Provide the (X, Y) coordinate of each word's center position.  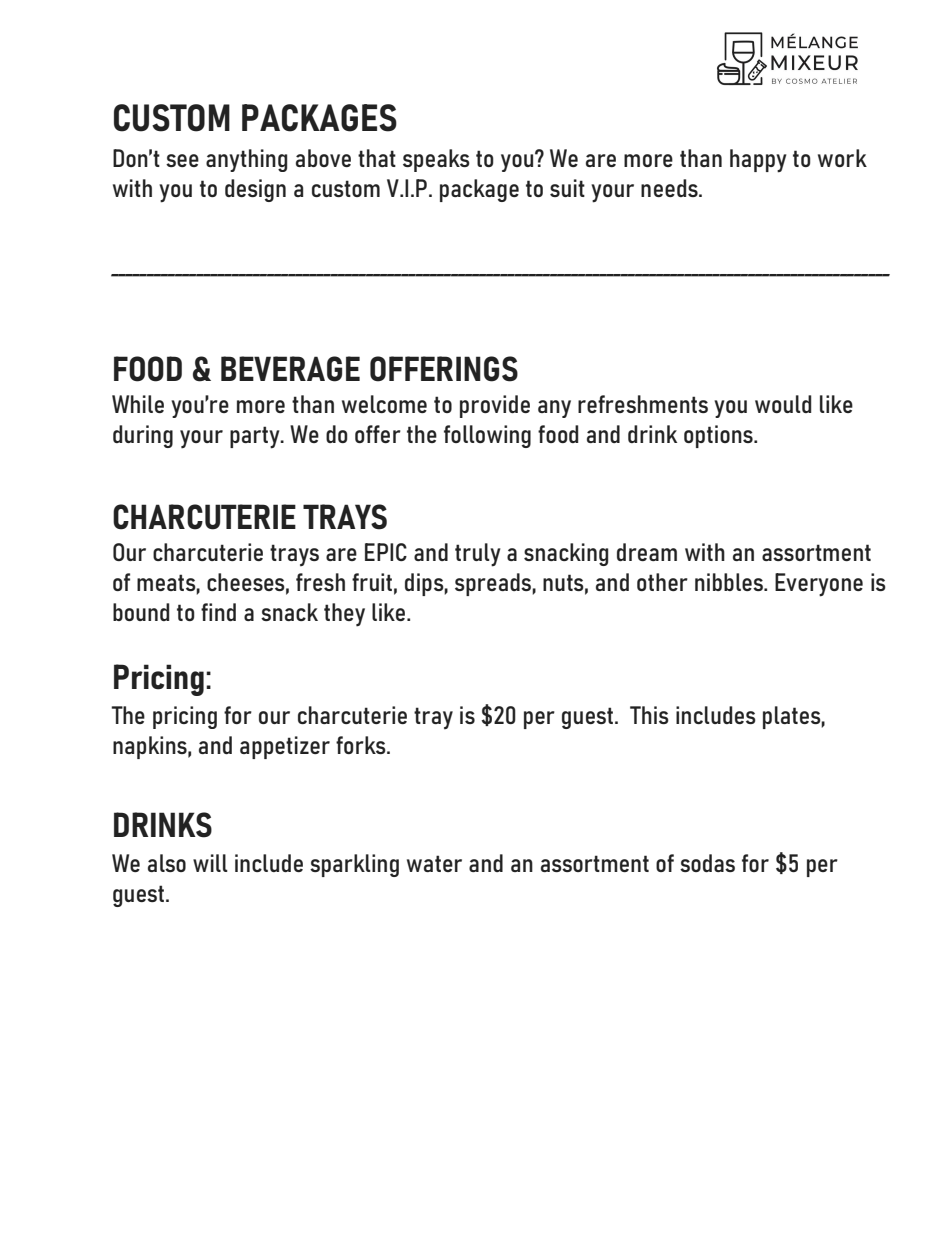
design (255, 190)
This (649, 715)
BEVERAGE (290, 369)
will (210, 863)
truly (477, 555)
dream (647, 552)
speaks (436, 160)
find (218, 612)
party (256, 437)
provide (495, 406)
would (783, 404)
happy (758, 161)
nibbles (730, 582)
